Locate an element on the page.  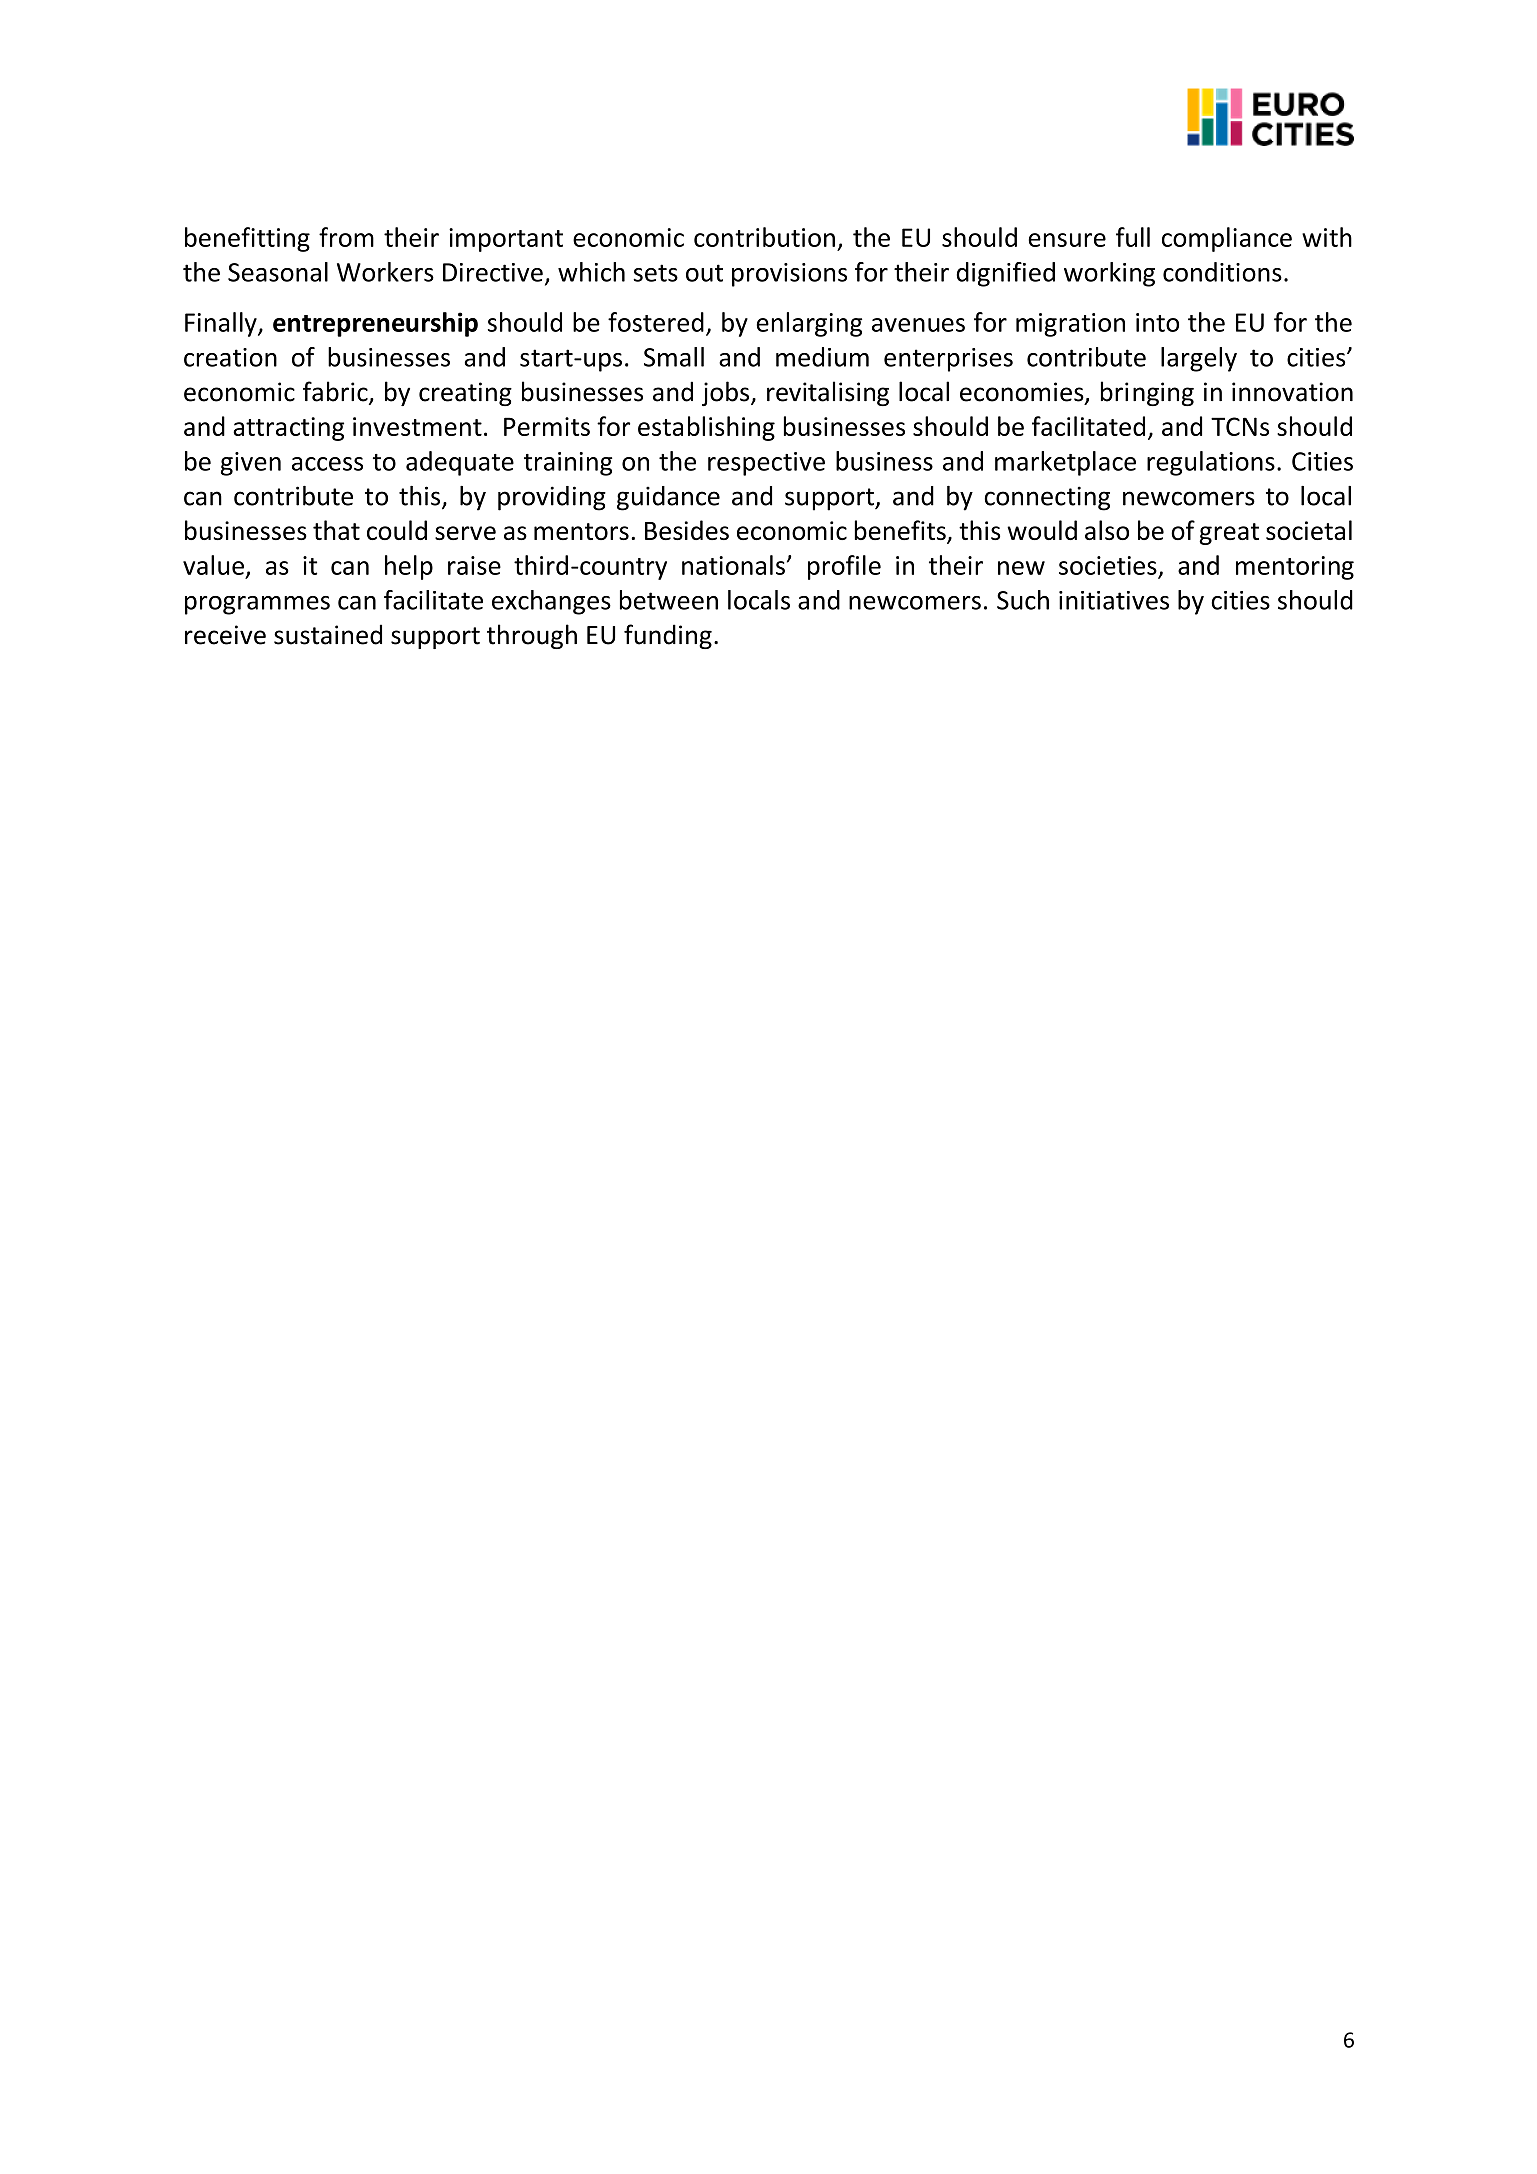
from is located at coordinates (346, 237).
